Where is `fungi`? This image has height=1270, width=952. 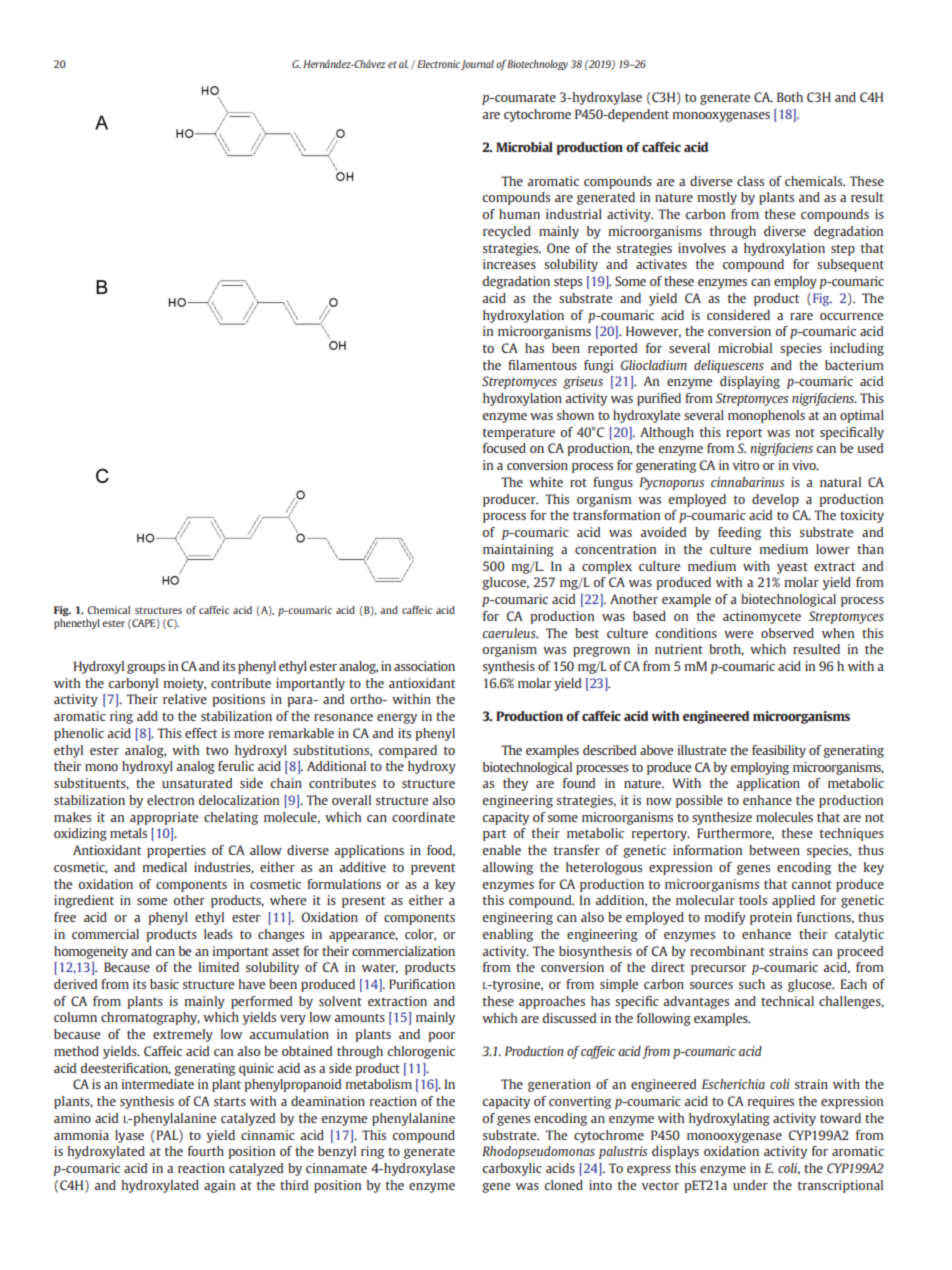 fungi is located at coordinates (598, 366).
